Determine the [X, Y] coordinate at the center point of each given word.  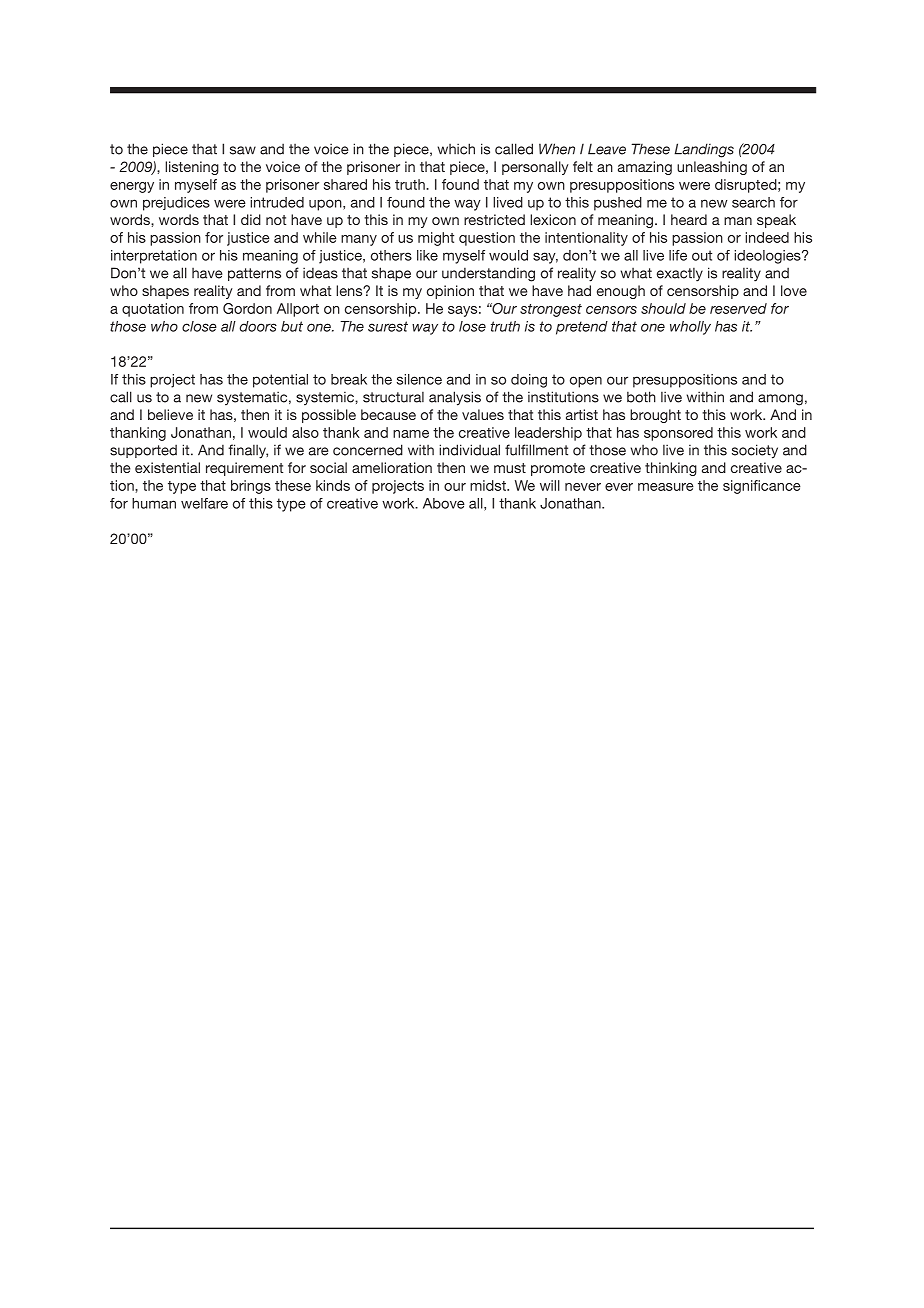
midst [489, 485]
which [456, 149]
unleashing [712, 168]
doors [258, 326]
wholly [690, 328]
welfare [204, 503]
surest [388, 326]
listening [192, 168]
